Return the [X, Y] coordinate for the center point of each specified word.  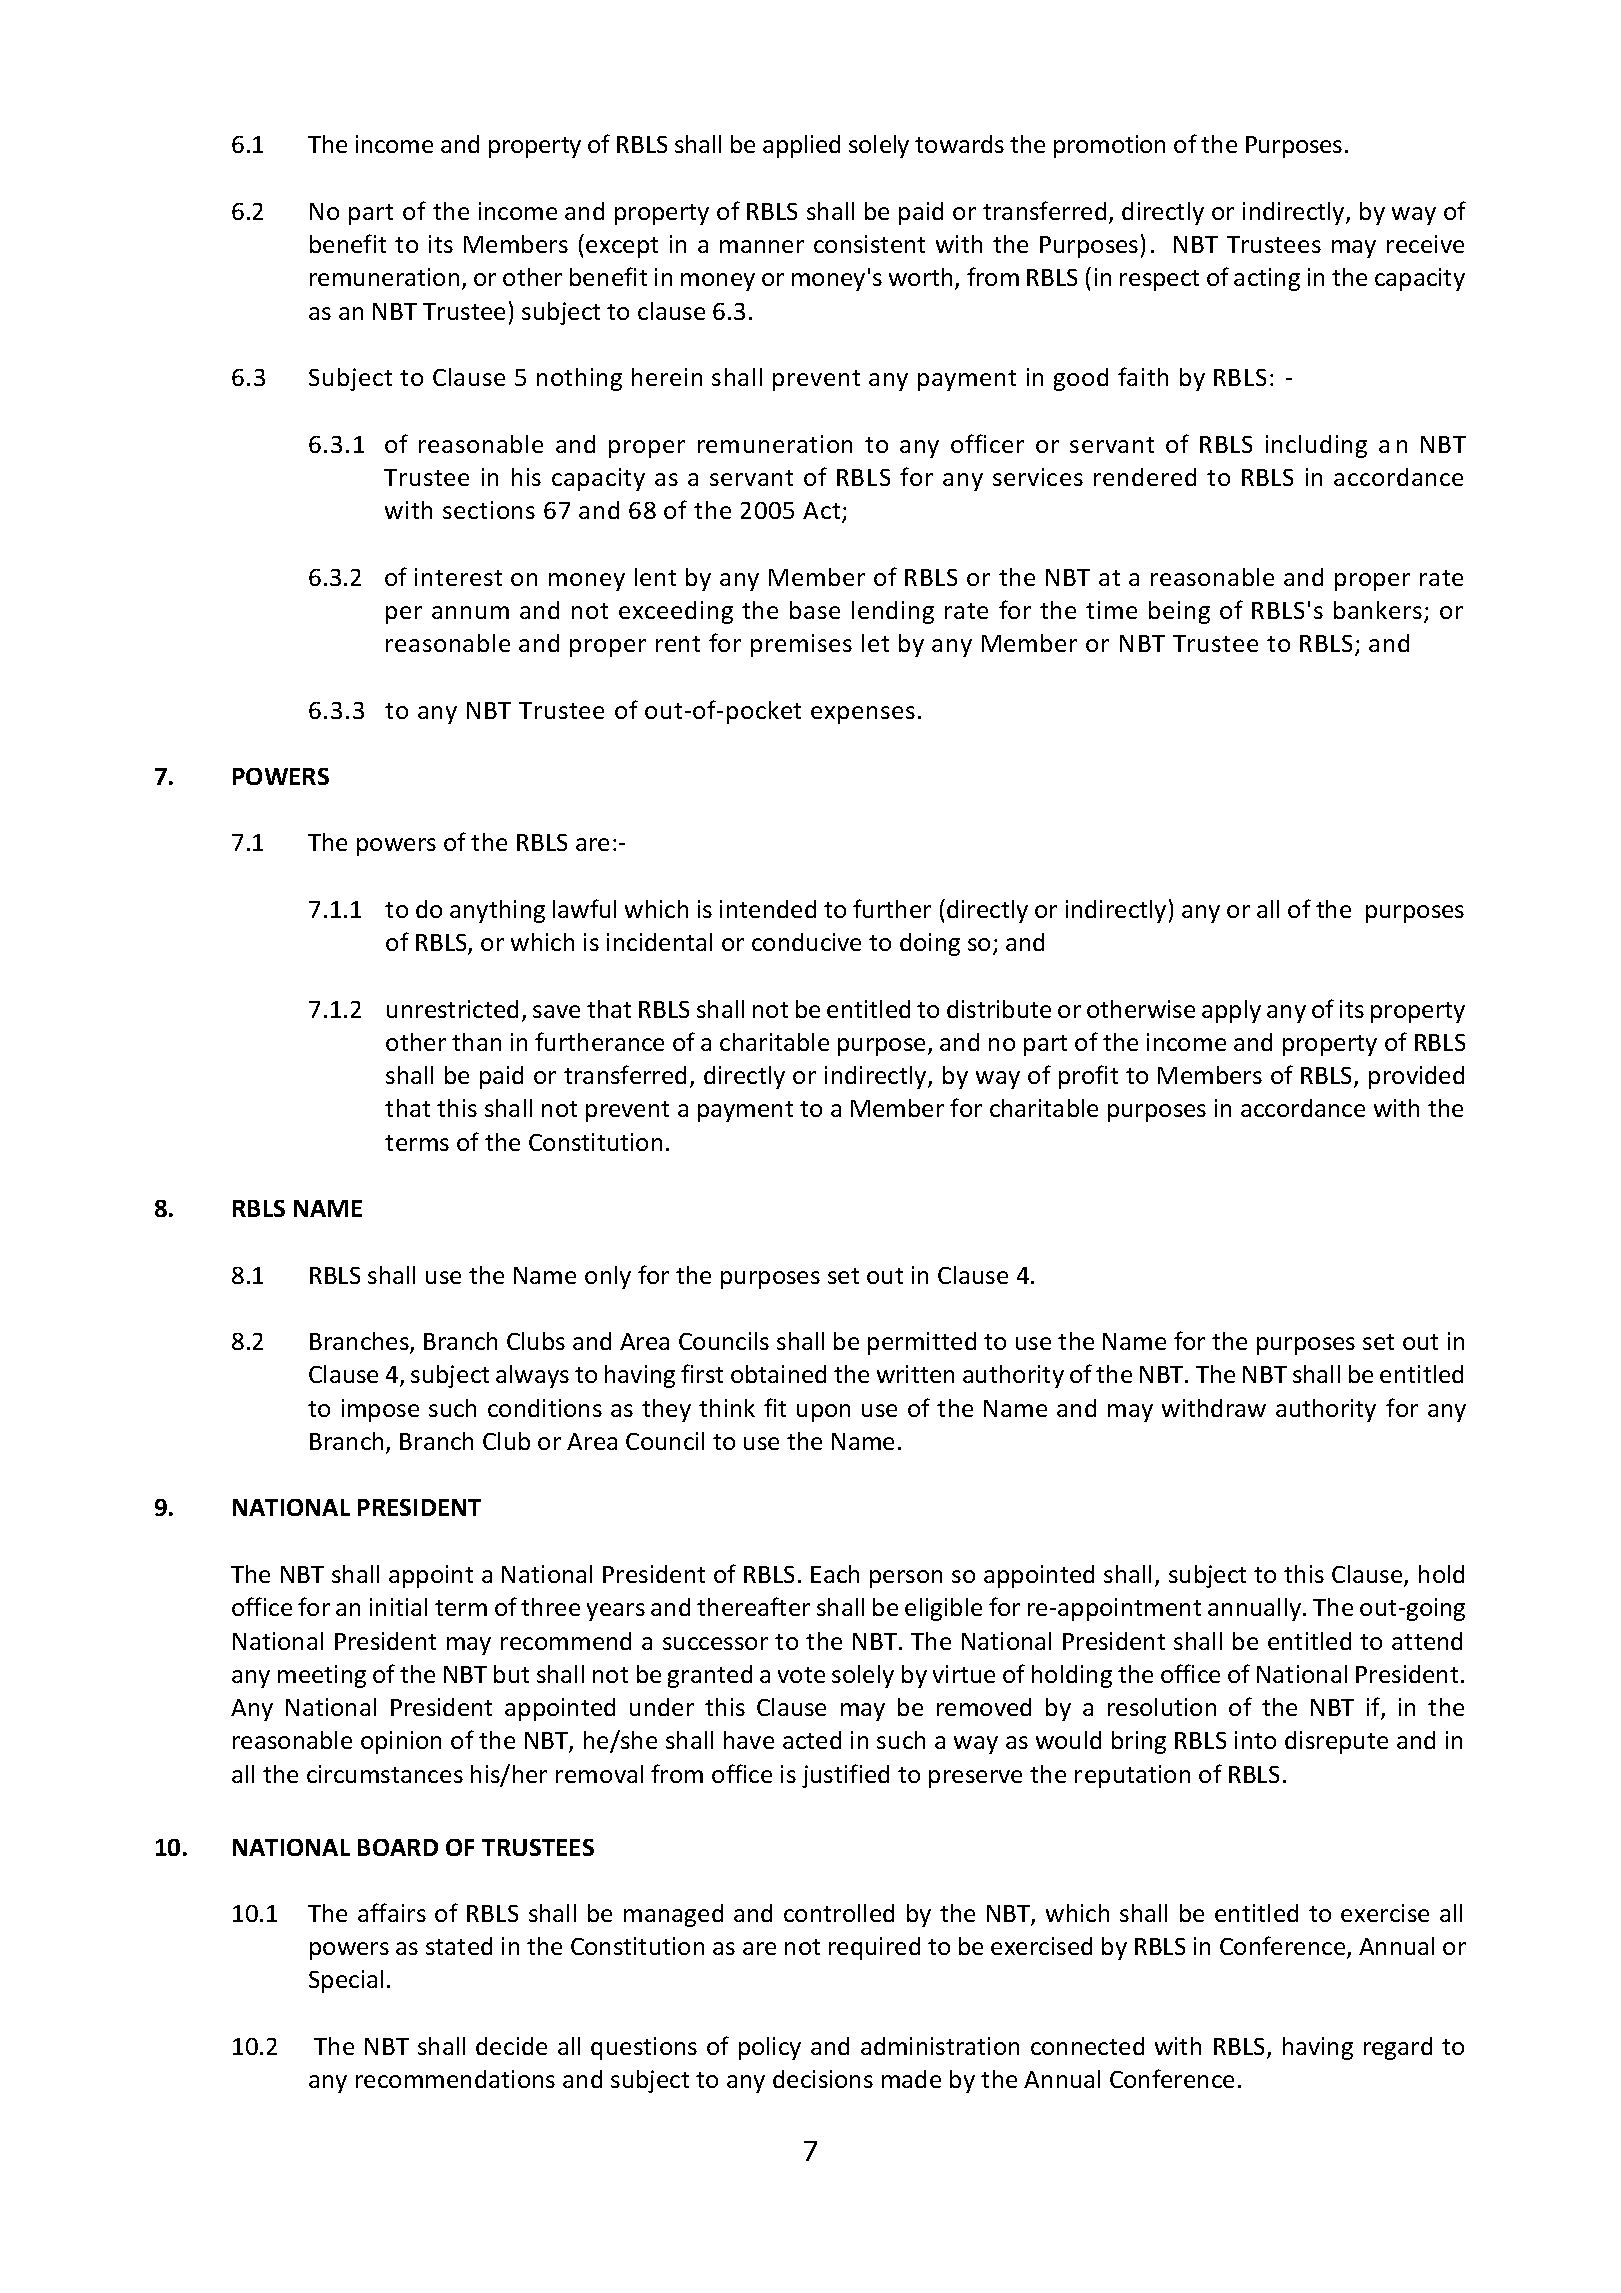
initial [398, 1607]
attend [1427, 1641]
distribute [999, 1009]
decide [511, 2046]
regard [1398, 2048]
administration [940, 2046]
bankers [1379, 611]
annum [470, 612]
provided [1416, 1077]
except [622, 247]
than [476, 1042]
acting [1267, 279]
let [875, 643]
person [906, 1579]
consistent [869, 244]
